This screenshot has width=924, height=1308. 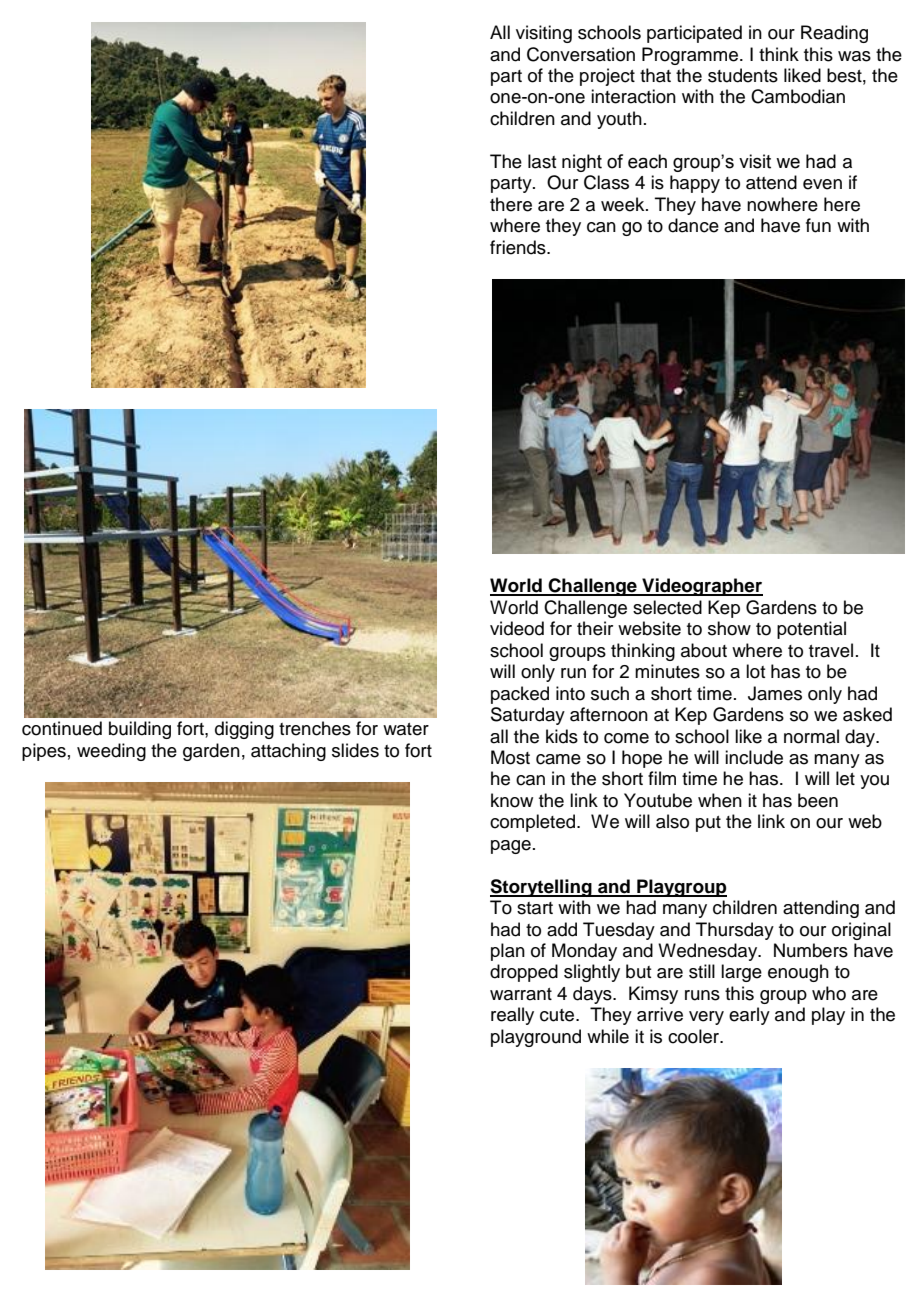 I want to click on continued, so click(x=62, y=728).
